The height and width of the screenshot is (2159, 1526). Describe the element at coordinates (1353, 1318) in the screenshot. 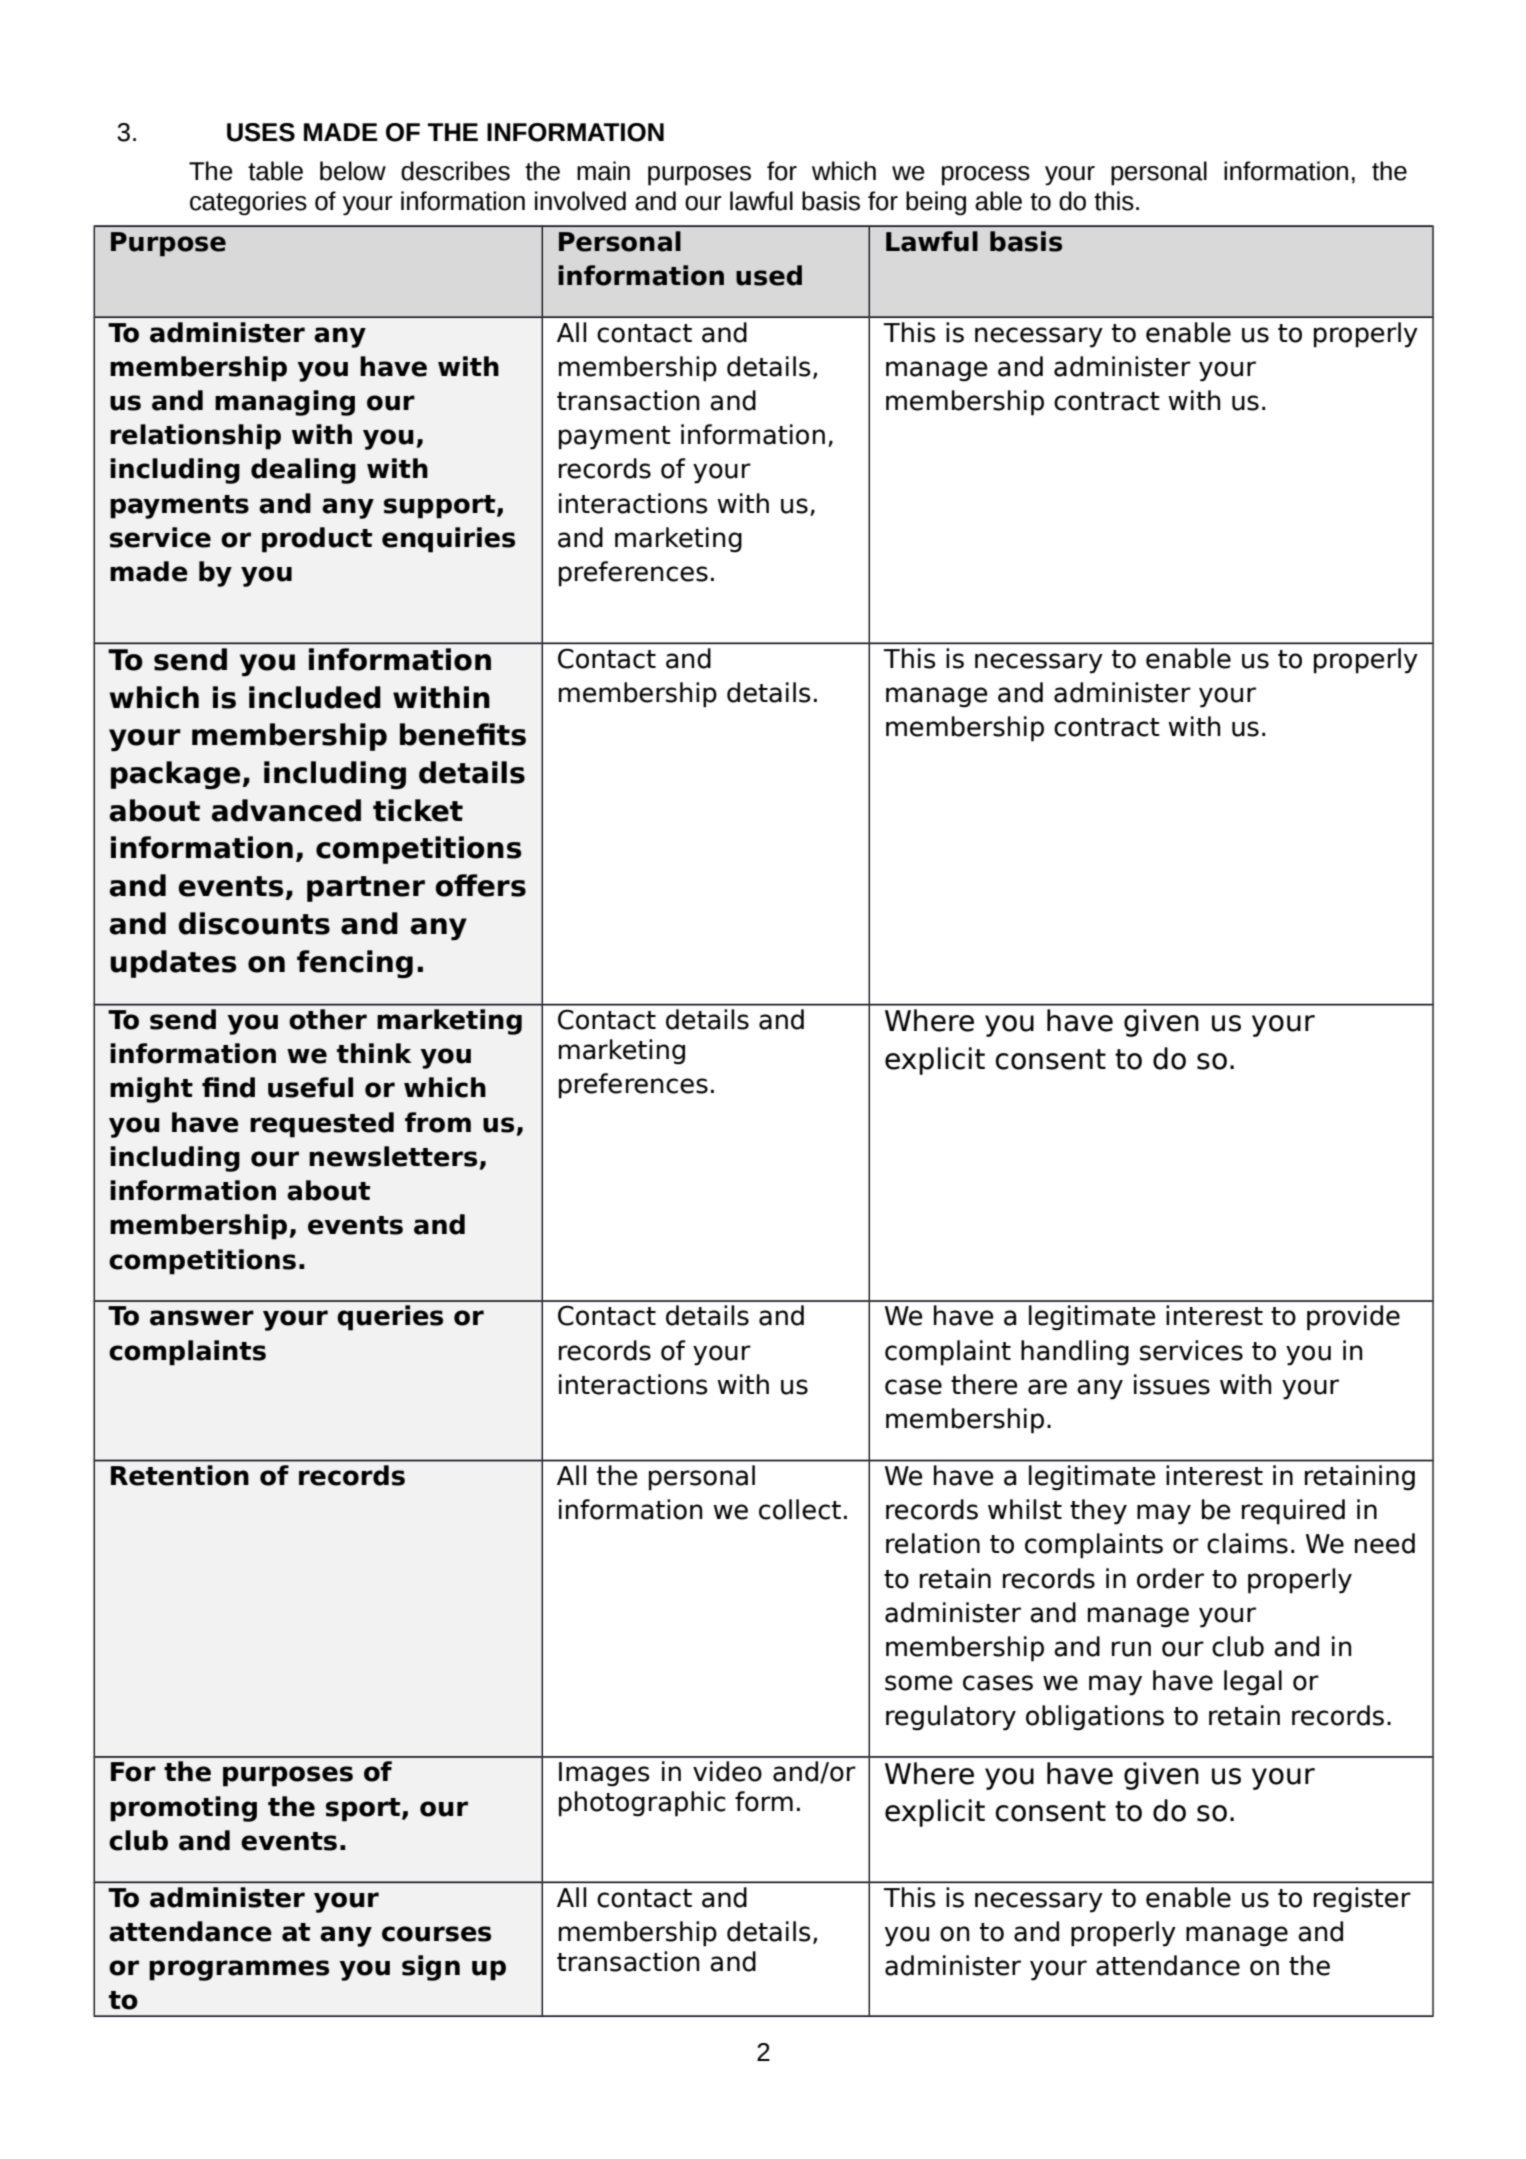

I see `provide` at that location.
